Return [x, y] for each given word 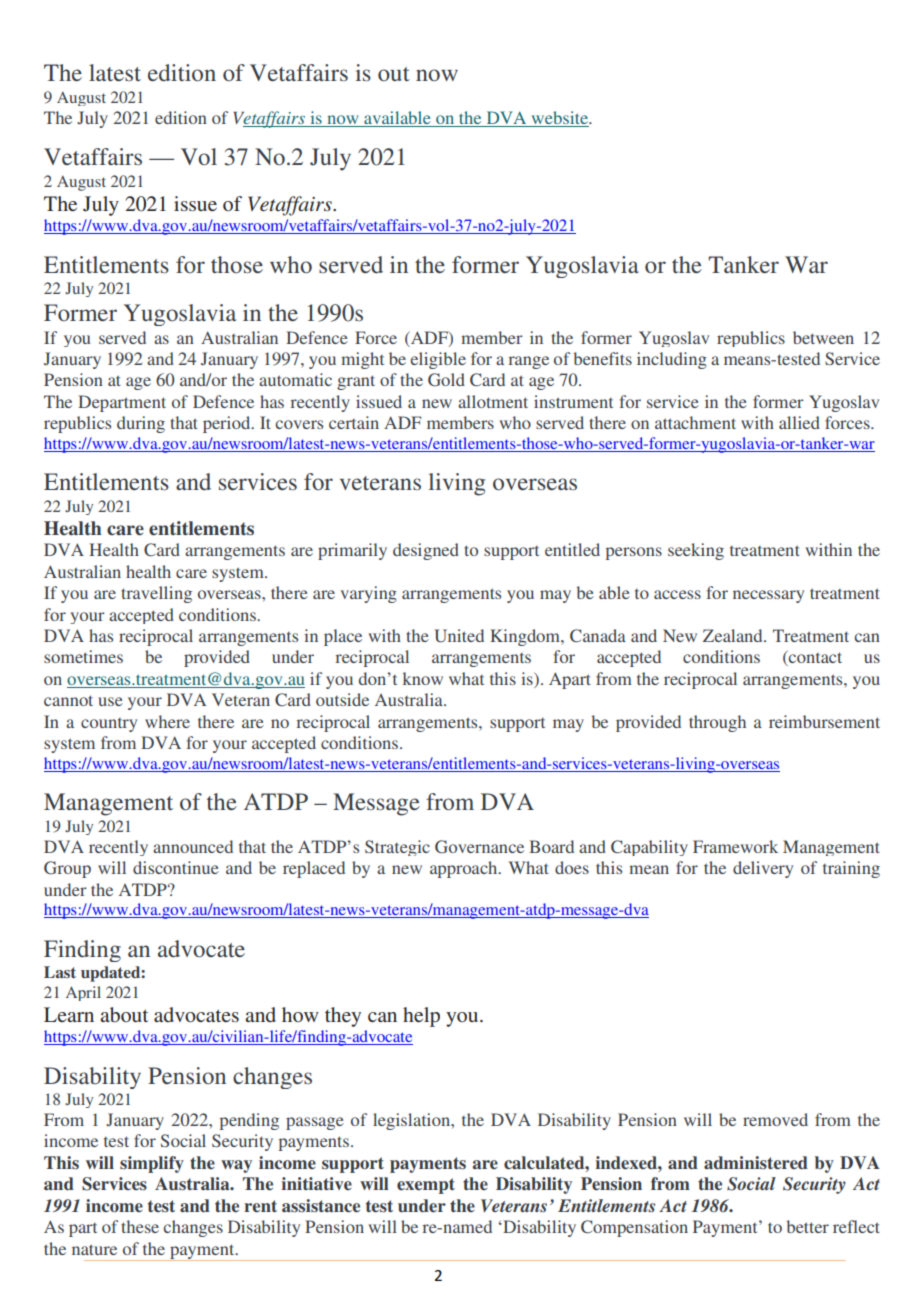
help [421, 1017]
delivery [763, 869]
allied [799, 422]
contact [814, 658]
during [141, 424]
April [83, 993]
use [110, 701]
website [559, 119]
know [423, 678]
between [823, 337]
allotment [493, 401]
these [140, 1226]
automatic [295, 379]
